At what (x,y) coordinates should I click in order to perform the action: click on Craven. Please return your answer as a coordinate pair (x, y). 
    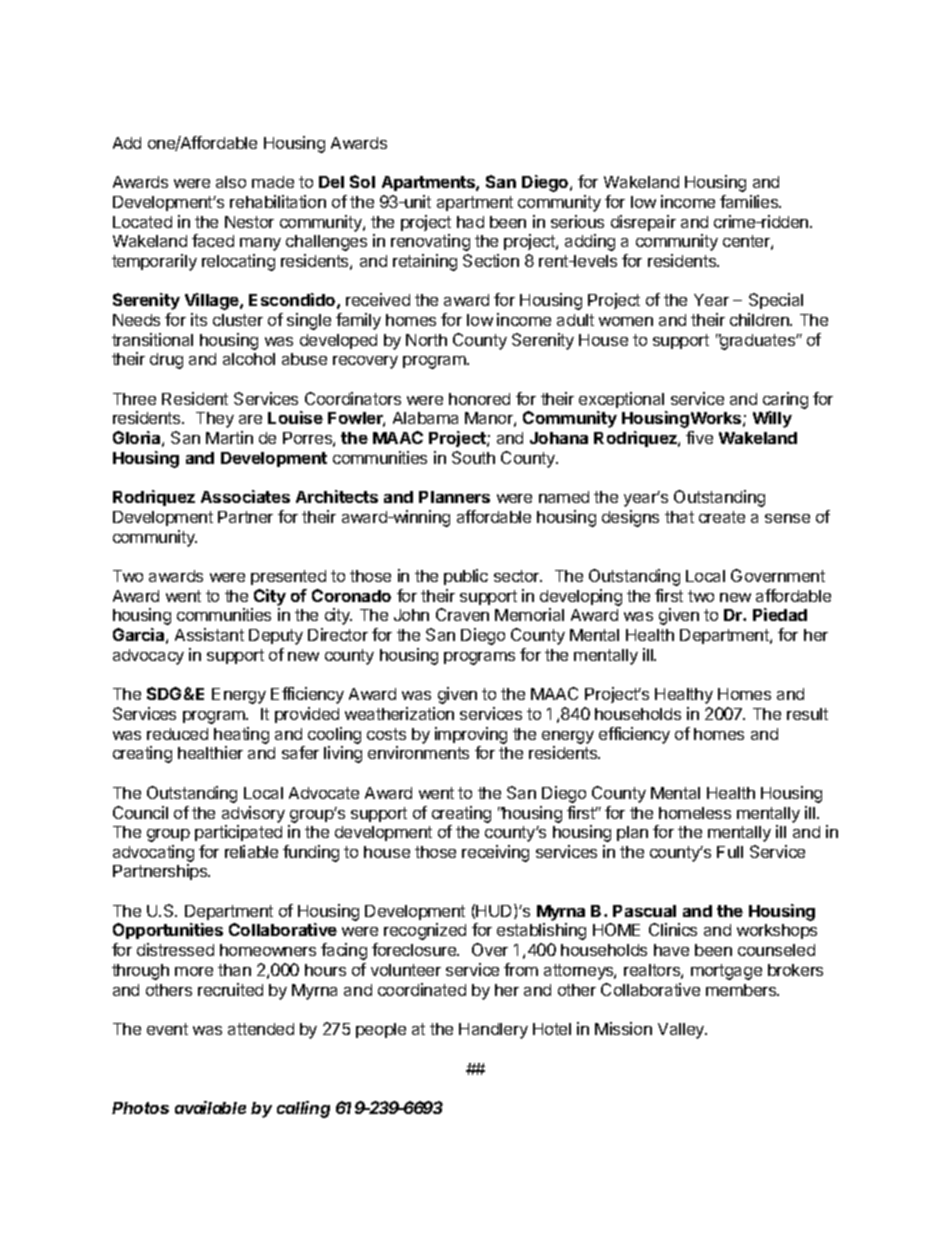
    Looking at the image, I should click on (462, 614).
